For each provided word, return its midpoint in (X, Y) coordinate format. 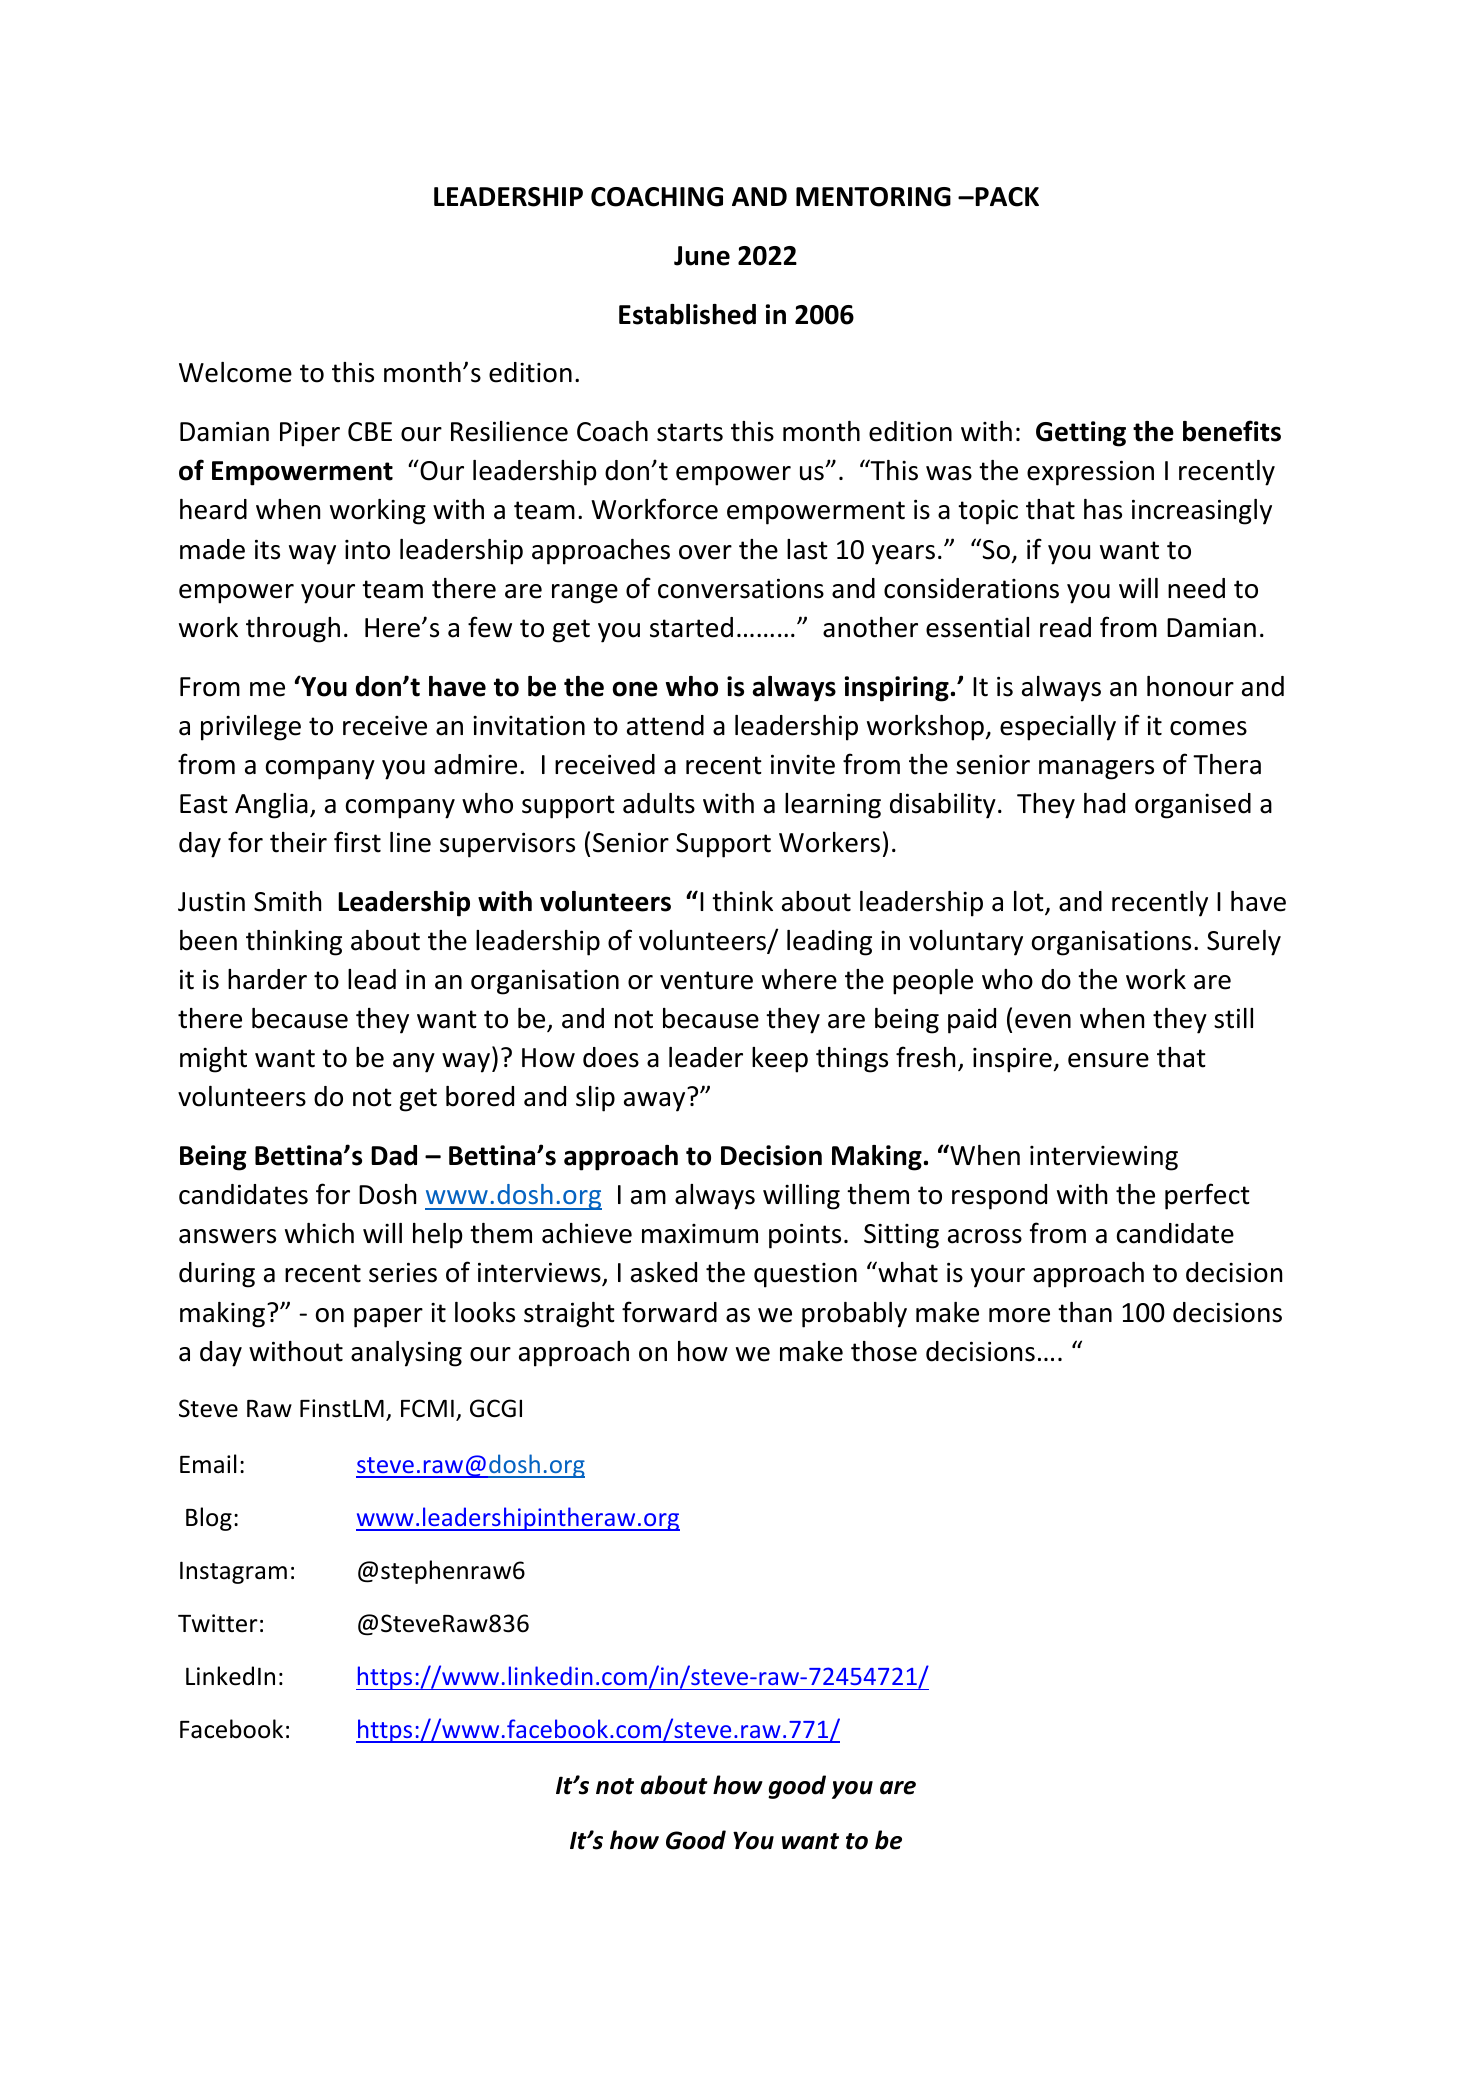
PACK (1006, 197)
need (1196, 588)
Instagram (233, 1572)
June (702, 256)
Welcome (235, 372)
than (1085, 1312)
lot (1030, 902)
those (884, 1351)
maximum (700, 1234)
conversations (741, 588)
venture (706, 980)
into (367, 550)
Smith (287, 901)
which (319, 1233)
